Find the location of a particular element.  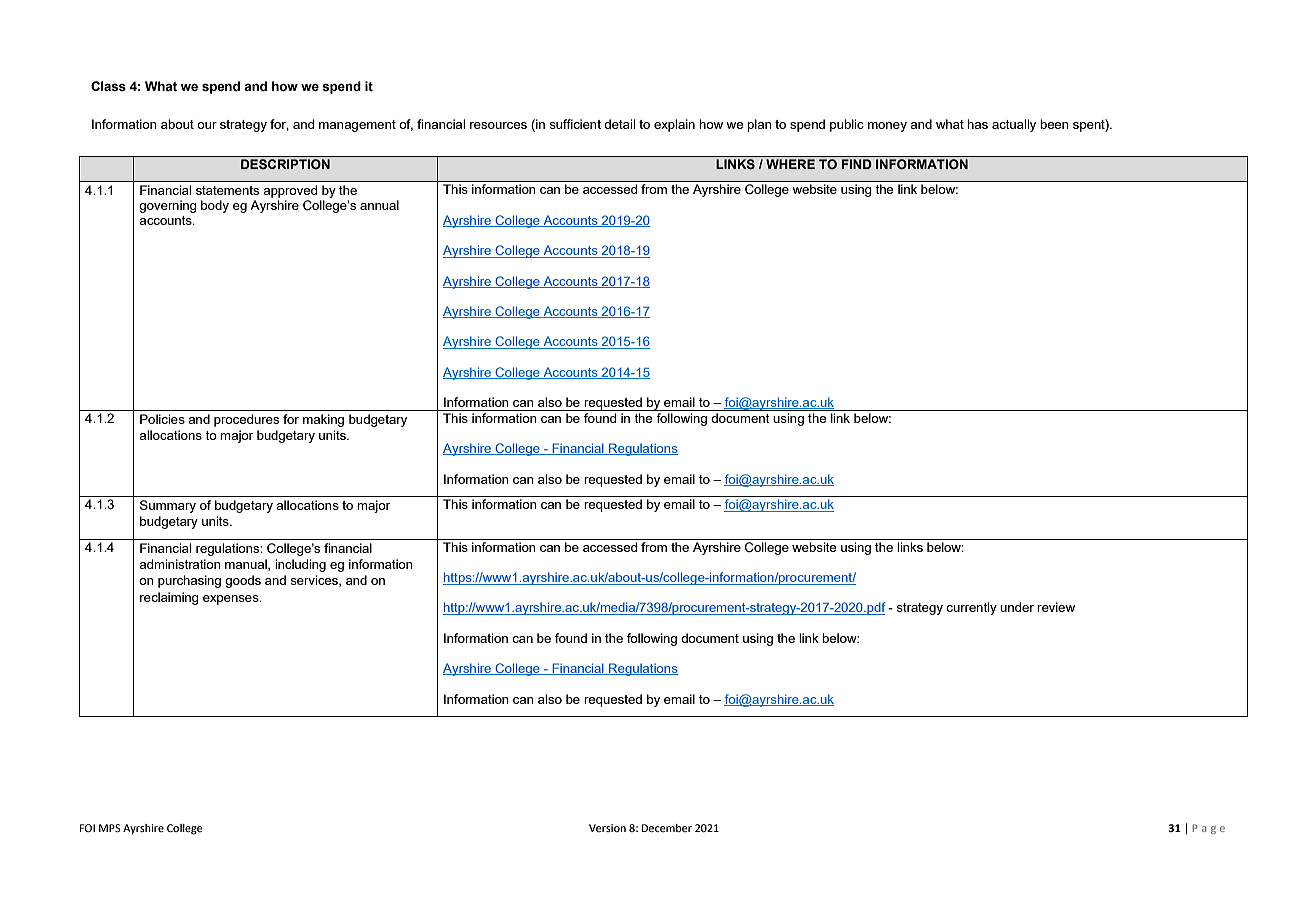

Policies is located at coordinates (162, 419).
